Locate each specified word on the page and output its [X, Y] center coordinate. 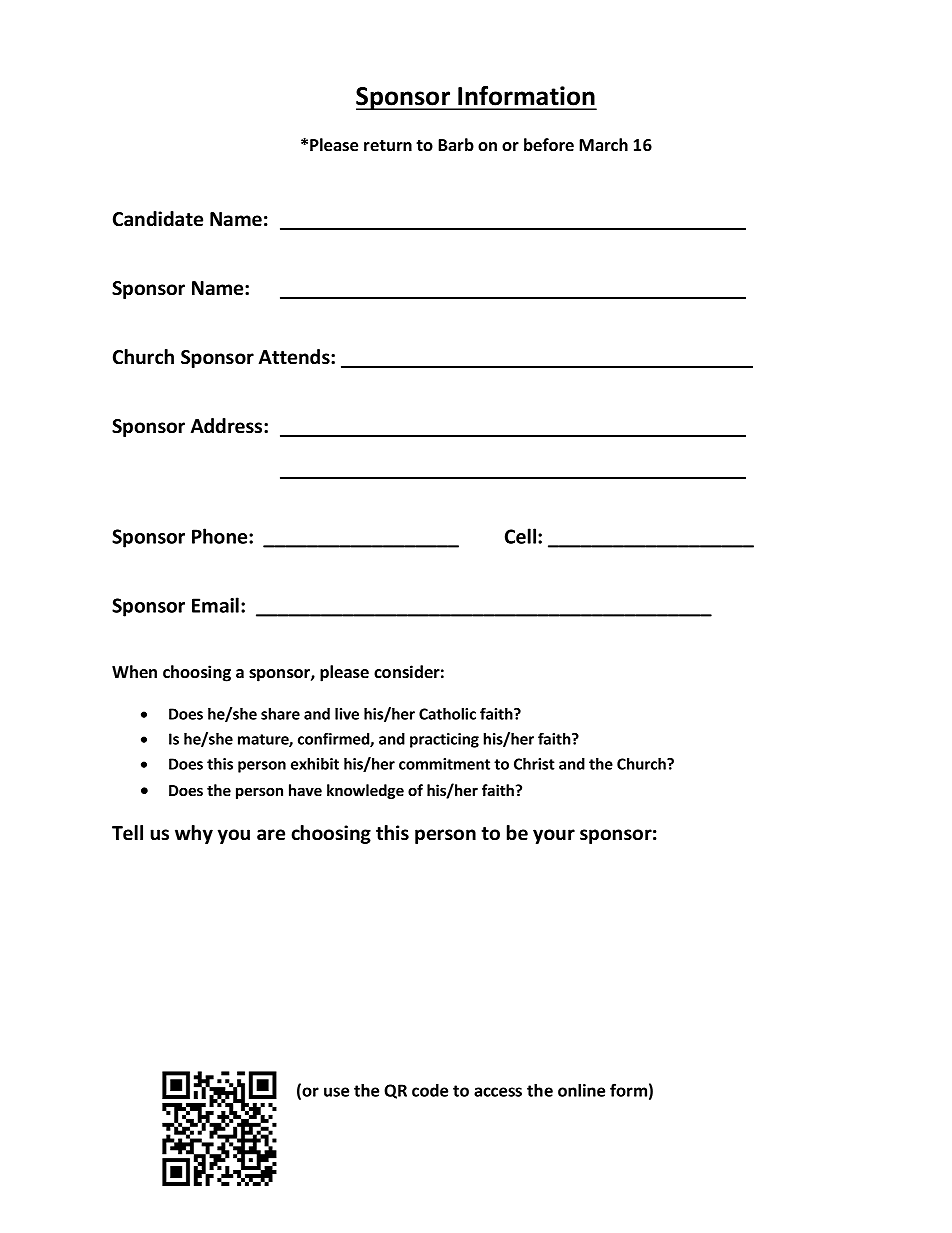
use [336, 1092]
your [554, 836]
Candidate [158, 219]
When [134, 671]
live [347, 714]
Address [228, 426]
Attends [295, 357]
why [194, 834]
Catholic [447, 714]
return [388, 145]
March [603, 145]
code [430, 1090]
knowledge [365, 791]
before [549, 145]
